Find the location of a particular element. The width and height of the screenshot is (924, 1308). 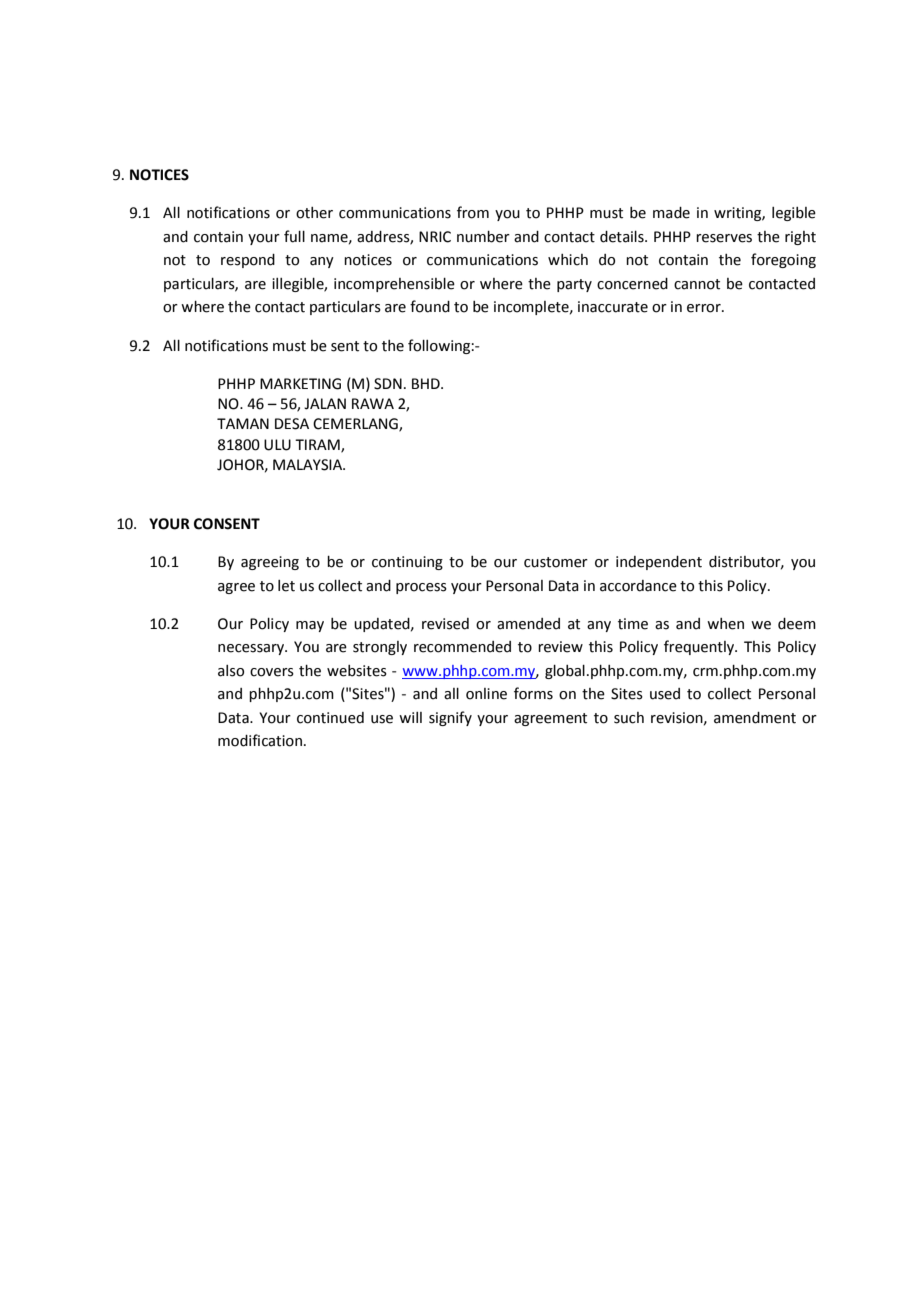

amendment is located at coordinates (755, 718).
